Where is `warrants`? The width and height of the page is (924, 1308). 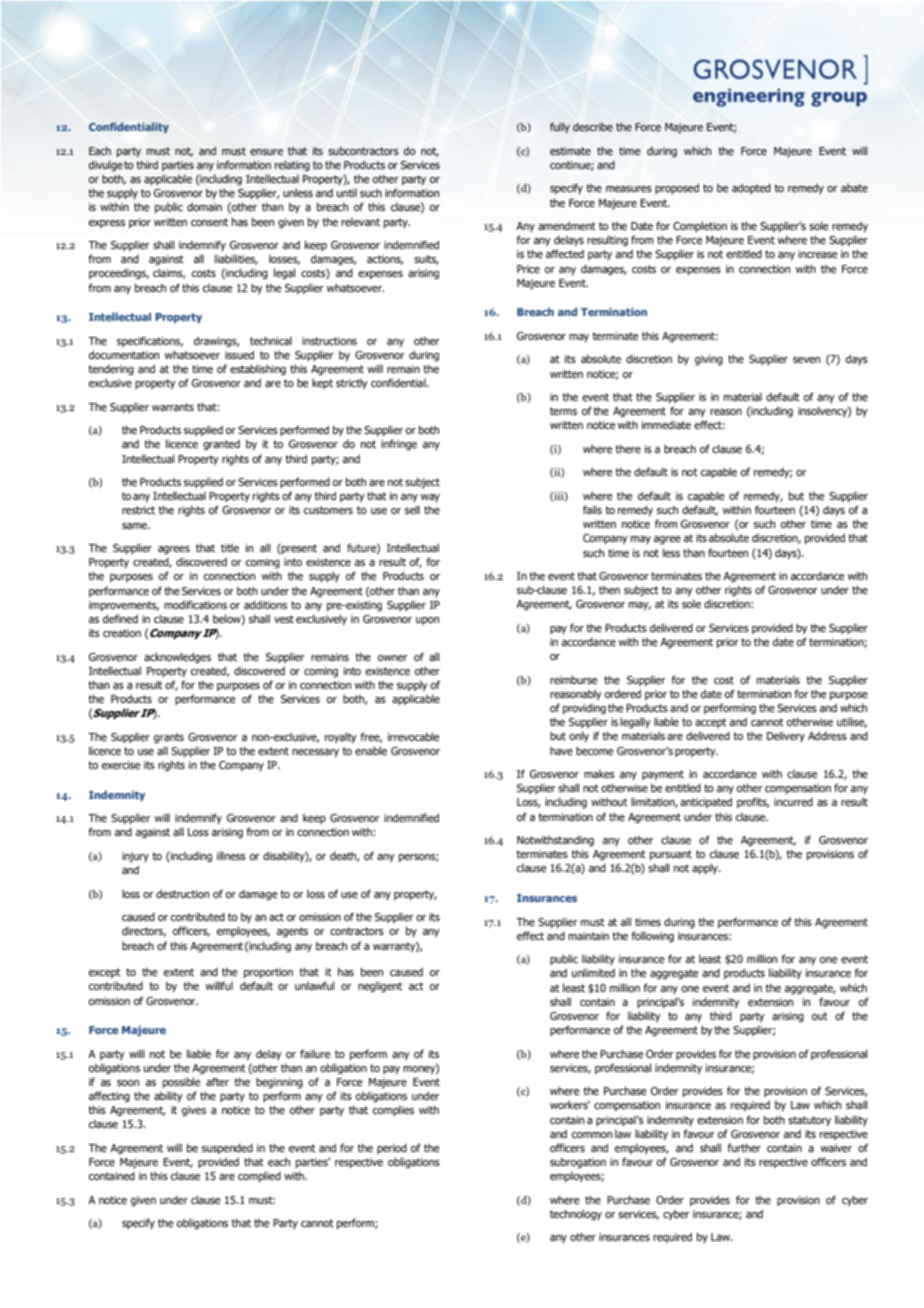 warrants is located at coordinates (173, 407).
